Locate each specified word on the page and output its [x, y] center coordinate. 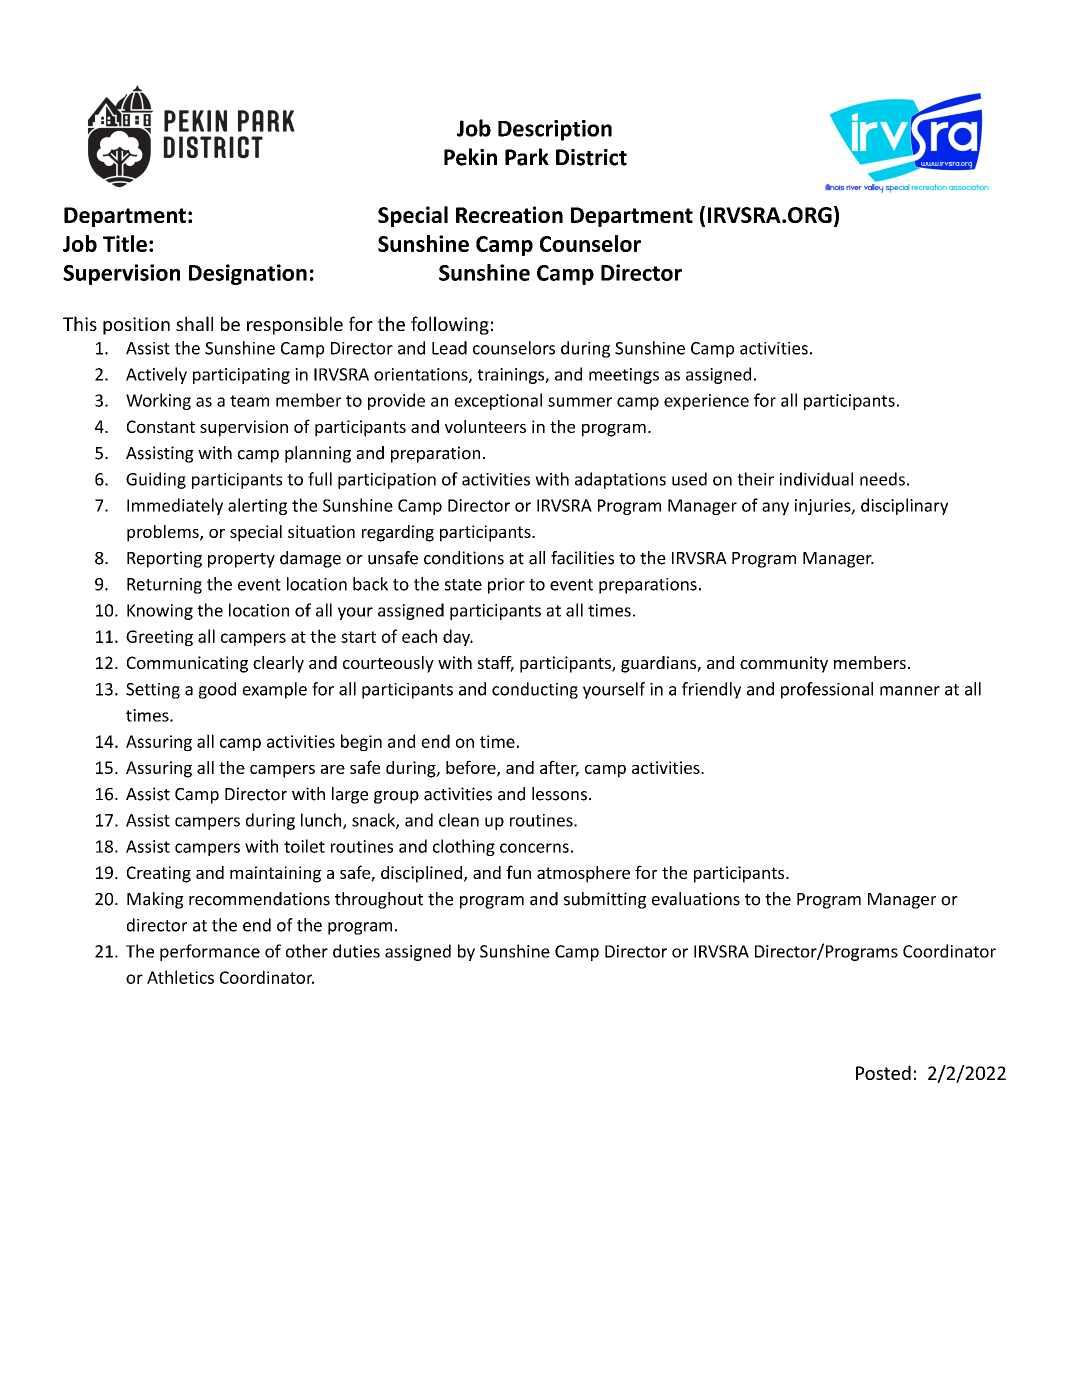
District [591, 157]
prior [506, 586]
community [784, 664]
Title [125, 243]
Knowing [160, 612]
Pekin [470, 157]
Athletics [180, 977]
